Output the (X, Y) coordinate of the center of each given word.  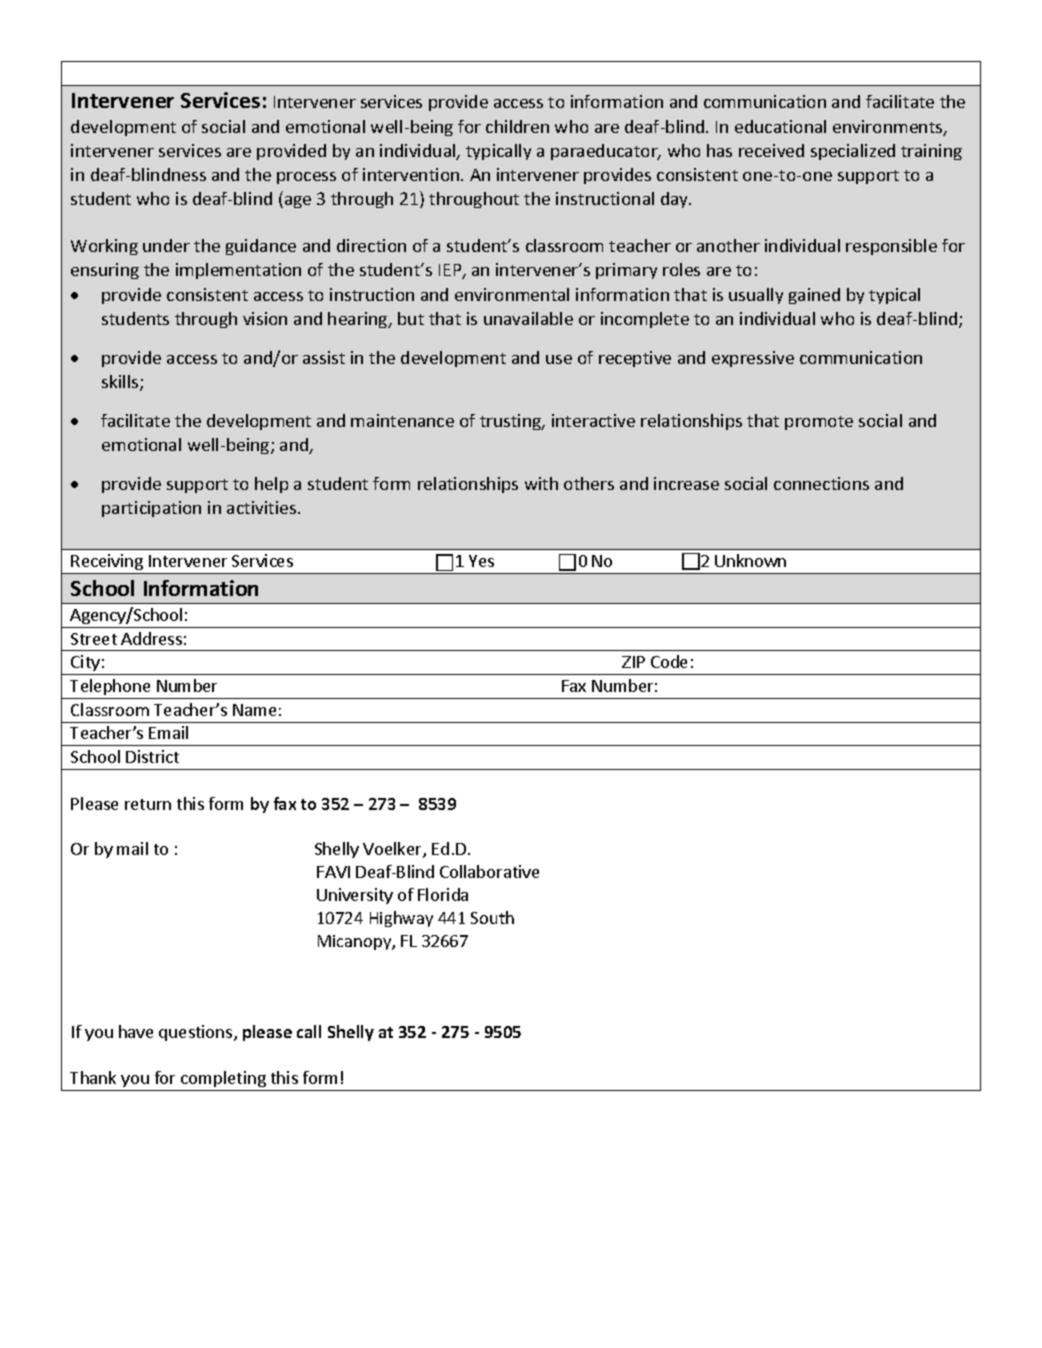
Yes (481, 561)
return (148, 804)
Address (151, 638)
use (559, 359)
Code (669, 661)
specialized (853, 152)
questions (197, 1033)
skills (121, 383)
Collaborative (489, 871)
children (517, 126)
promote (819, 423)
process (306, 178)
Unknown (750, 560)
